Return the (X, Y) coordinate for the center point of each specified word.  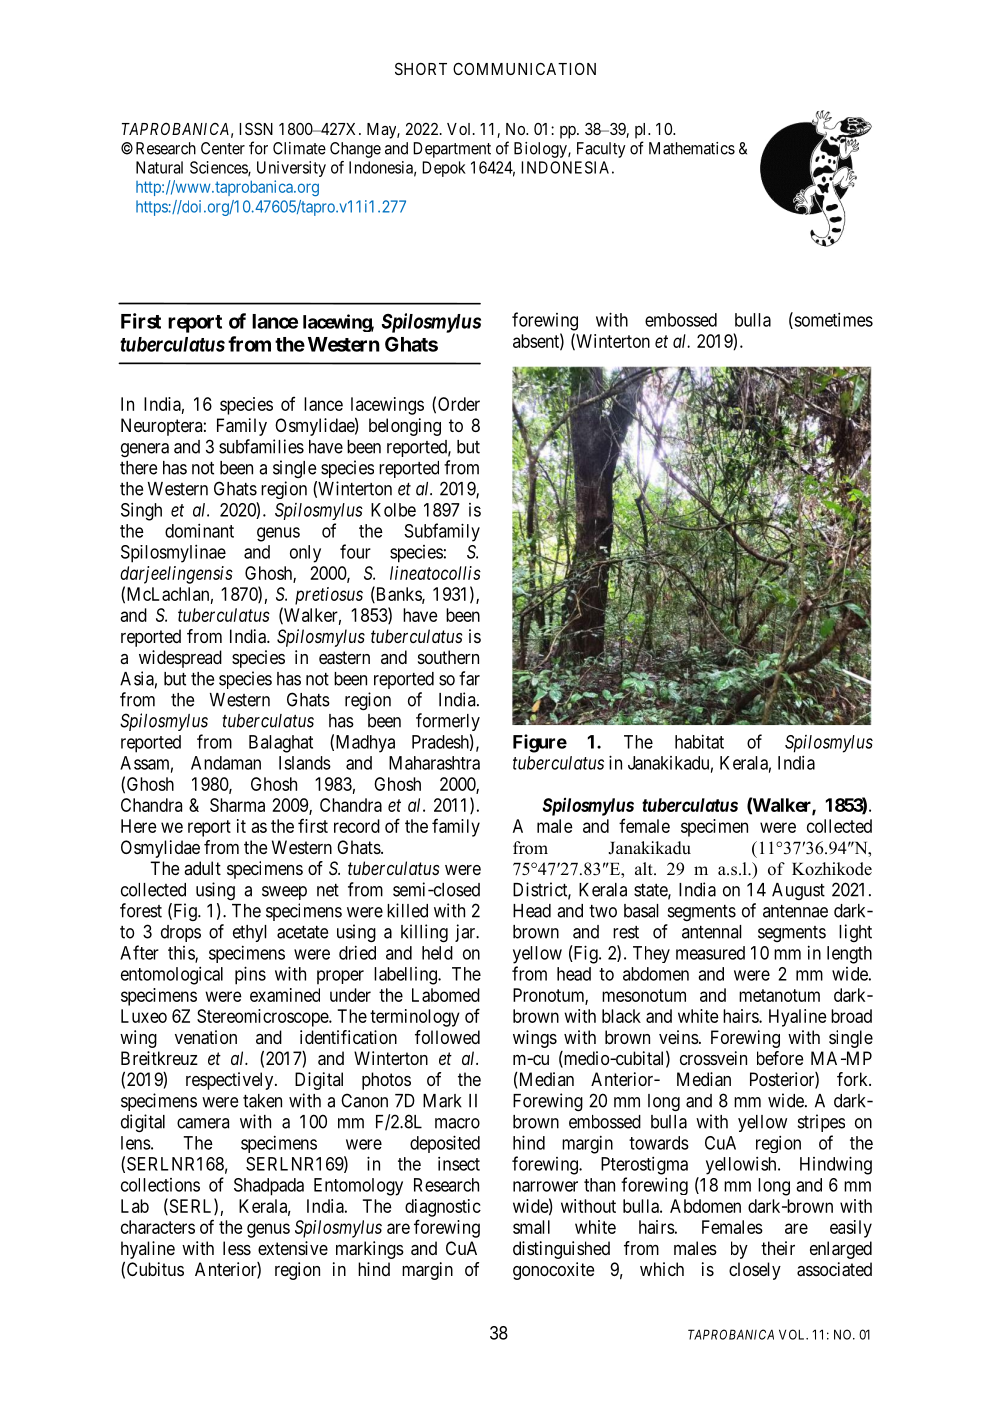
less (237, 1248)
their (778, 1248)
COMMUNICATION (524, 68)
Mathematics (692, 148)
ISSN (256, 128)
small (531, 1227)
